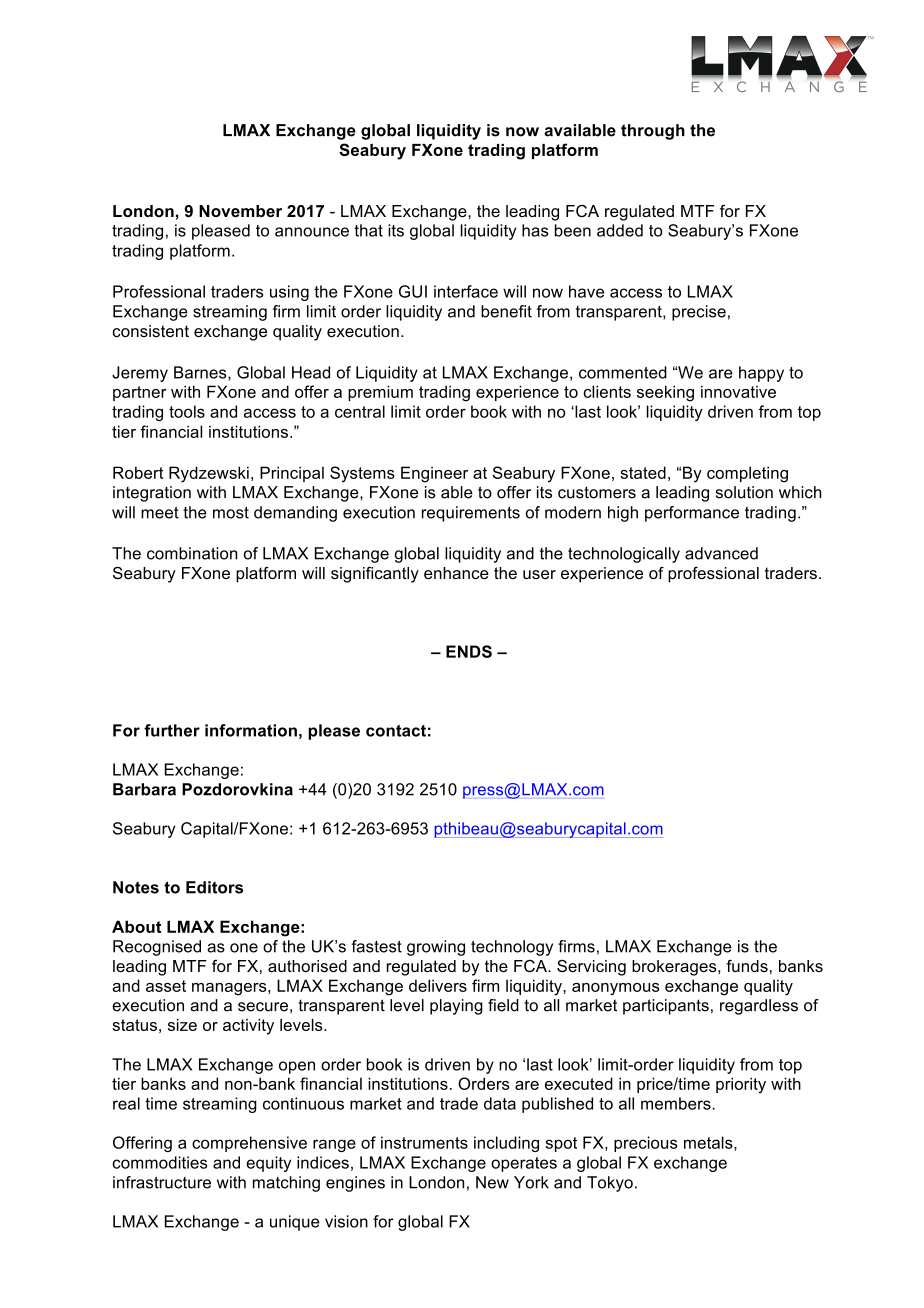  What do you see at coordinates (469, 651) in the document?
I see `ENDS` at bounding box center [469, 651].
